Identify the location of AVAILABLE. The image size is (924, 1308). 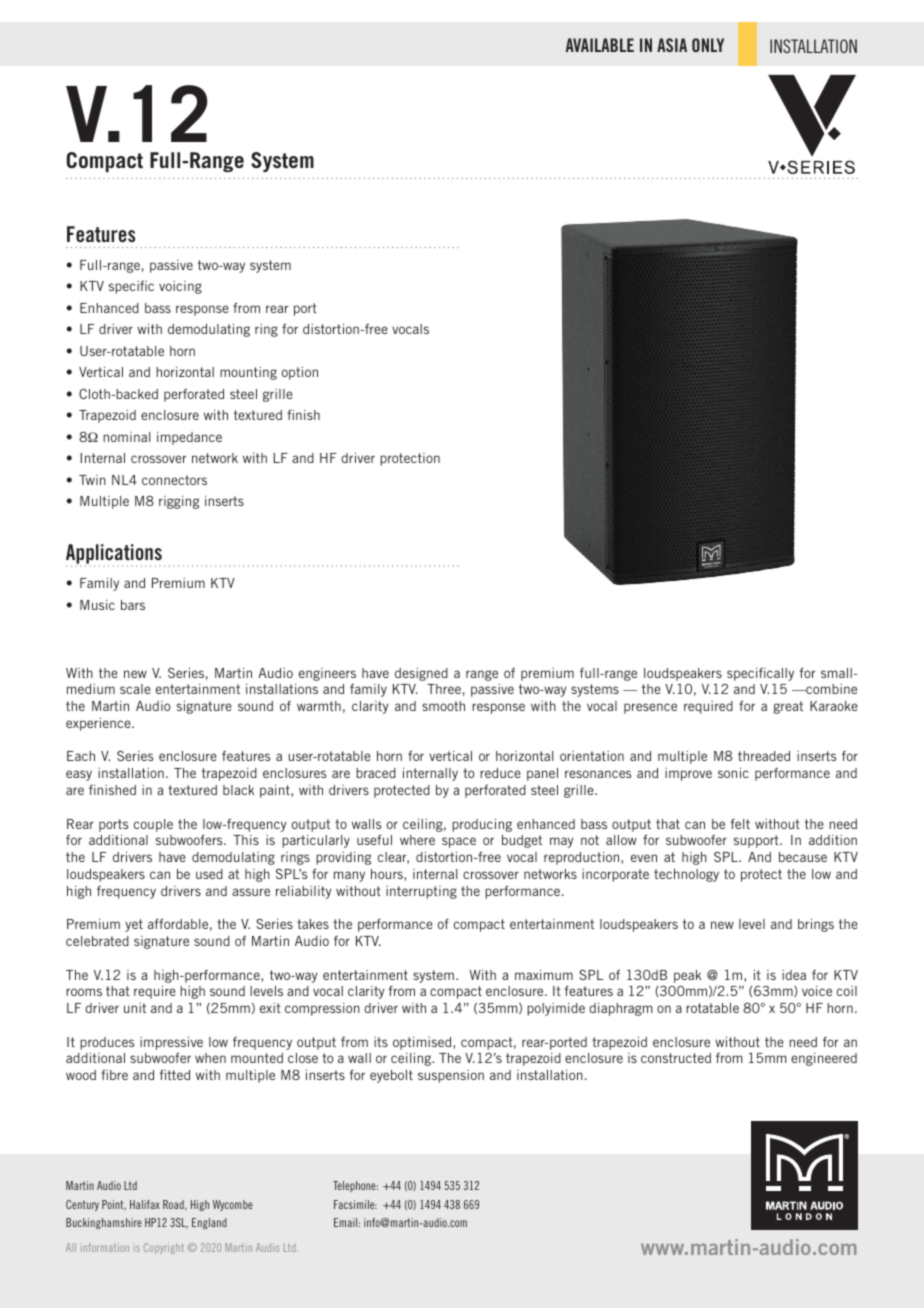
(600, 45).
